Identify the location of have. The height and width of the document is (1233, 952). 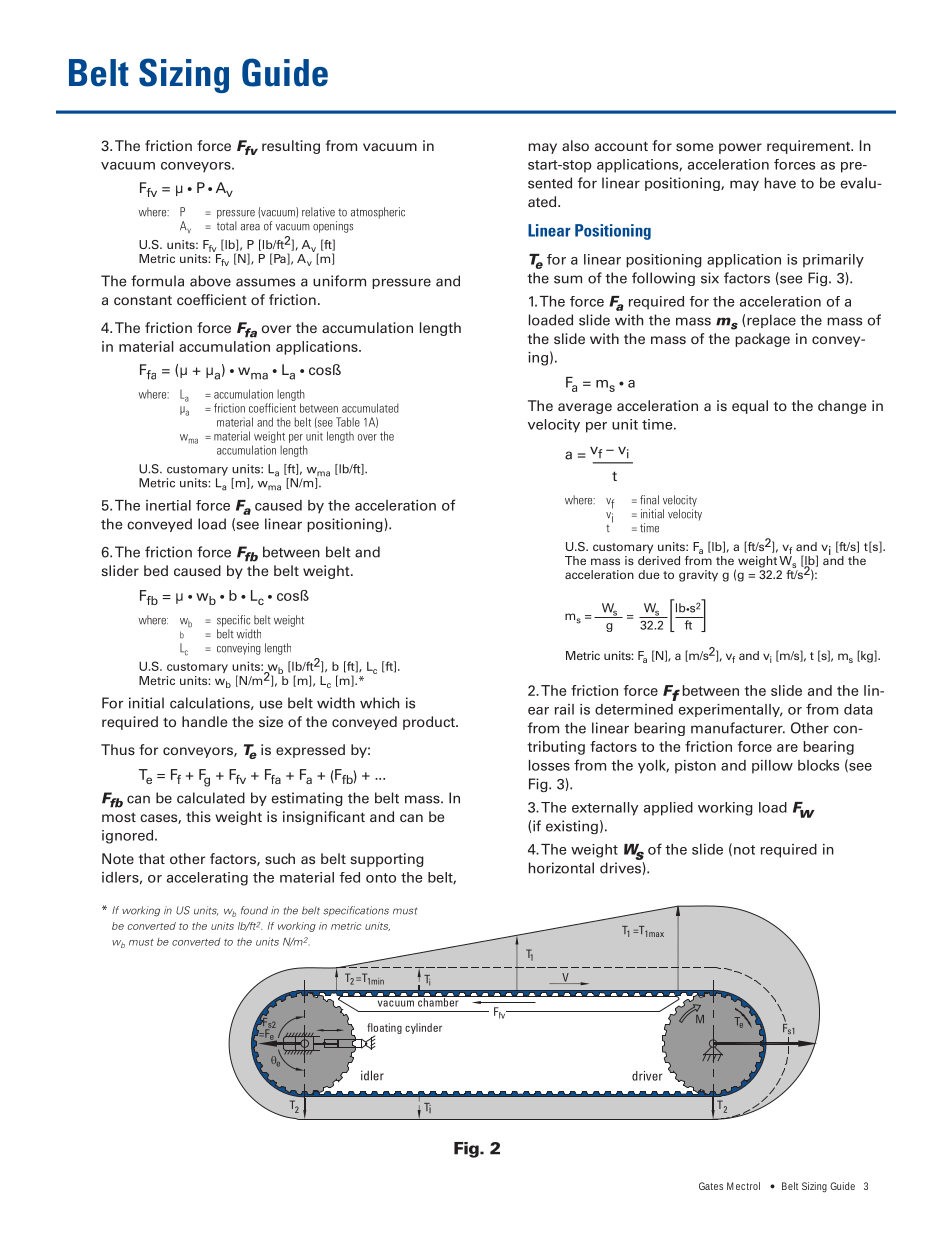
(780, 183).
